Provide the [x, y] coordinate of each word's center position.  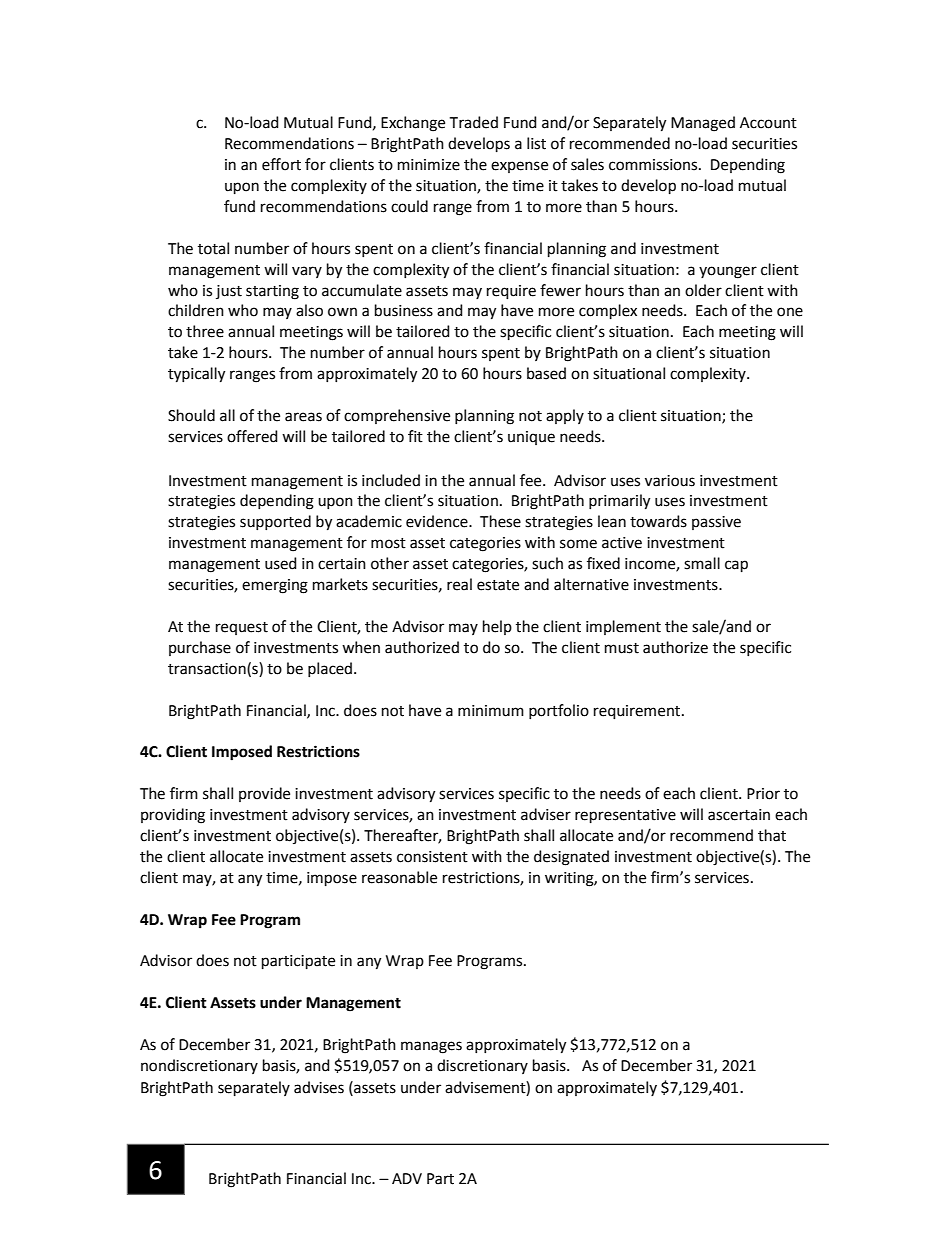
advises [319, 1087]
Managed [703, 124]
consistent [432, 857]
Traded [474, 122]
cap [736, 566]
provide [264, 794]
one [790, 312]
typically [196, 375]
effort [281, 164]
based [546, 373]
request [242, 628]
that [772, 835]
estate [498, 585]
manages [431, 1047]
